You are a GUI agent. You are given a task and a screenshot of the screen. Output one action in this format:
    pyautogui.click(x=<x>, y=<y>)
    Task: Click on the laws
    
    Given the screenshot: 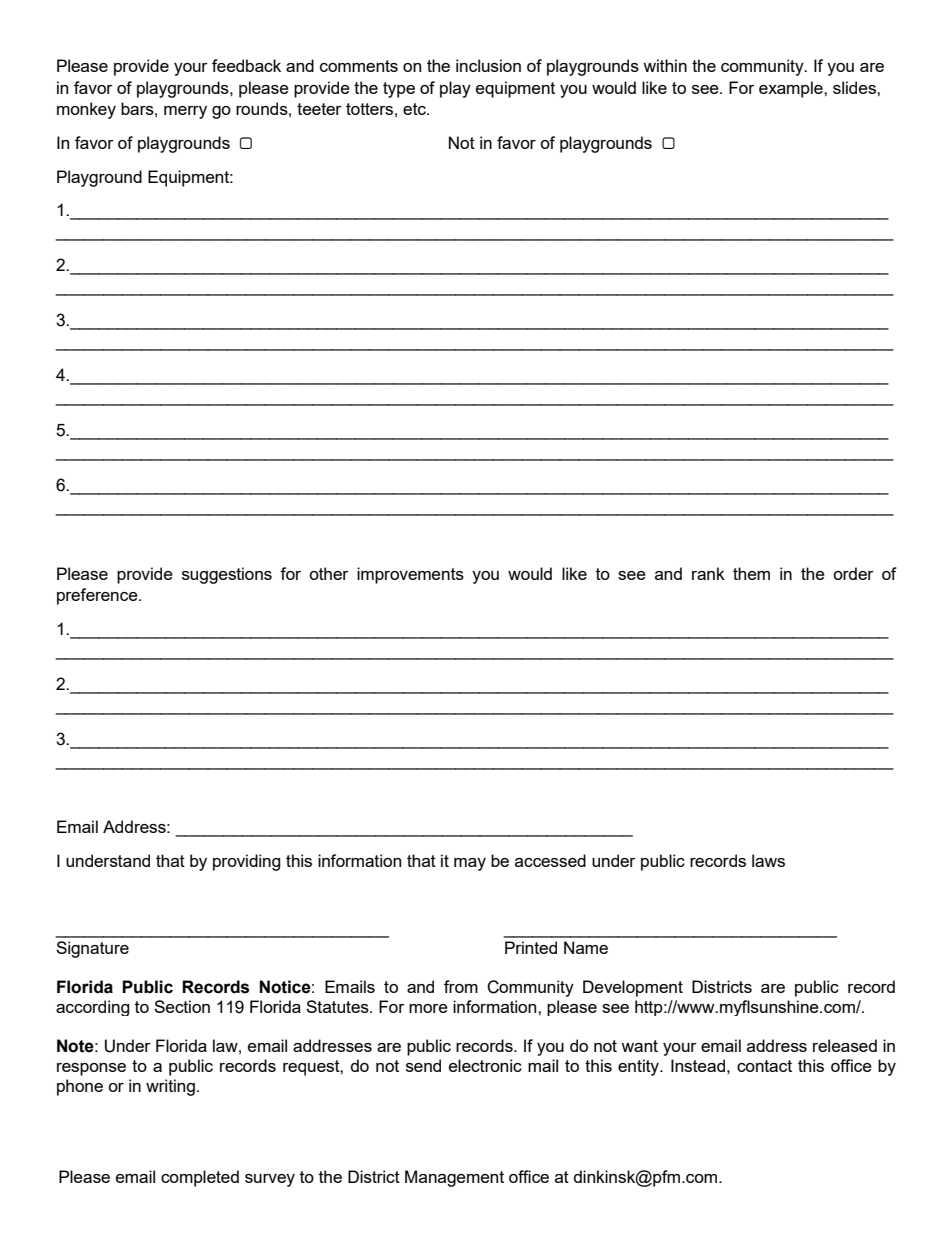 What is the action you would take?
    pyautogui.click(x=768, y=860)
